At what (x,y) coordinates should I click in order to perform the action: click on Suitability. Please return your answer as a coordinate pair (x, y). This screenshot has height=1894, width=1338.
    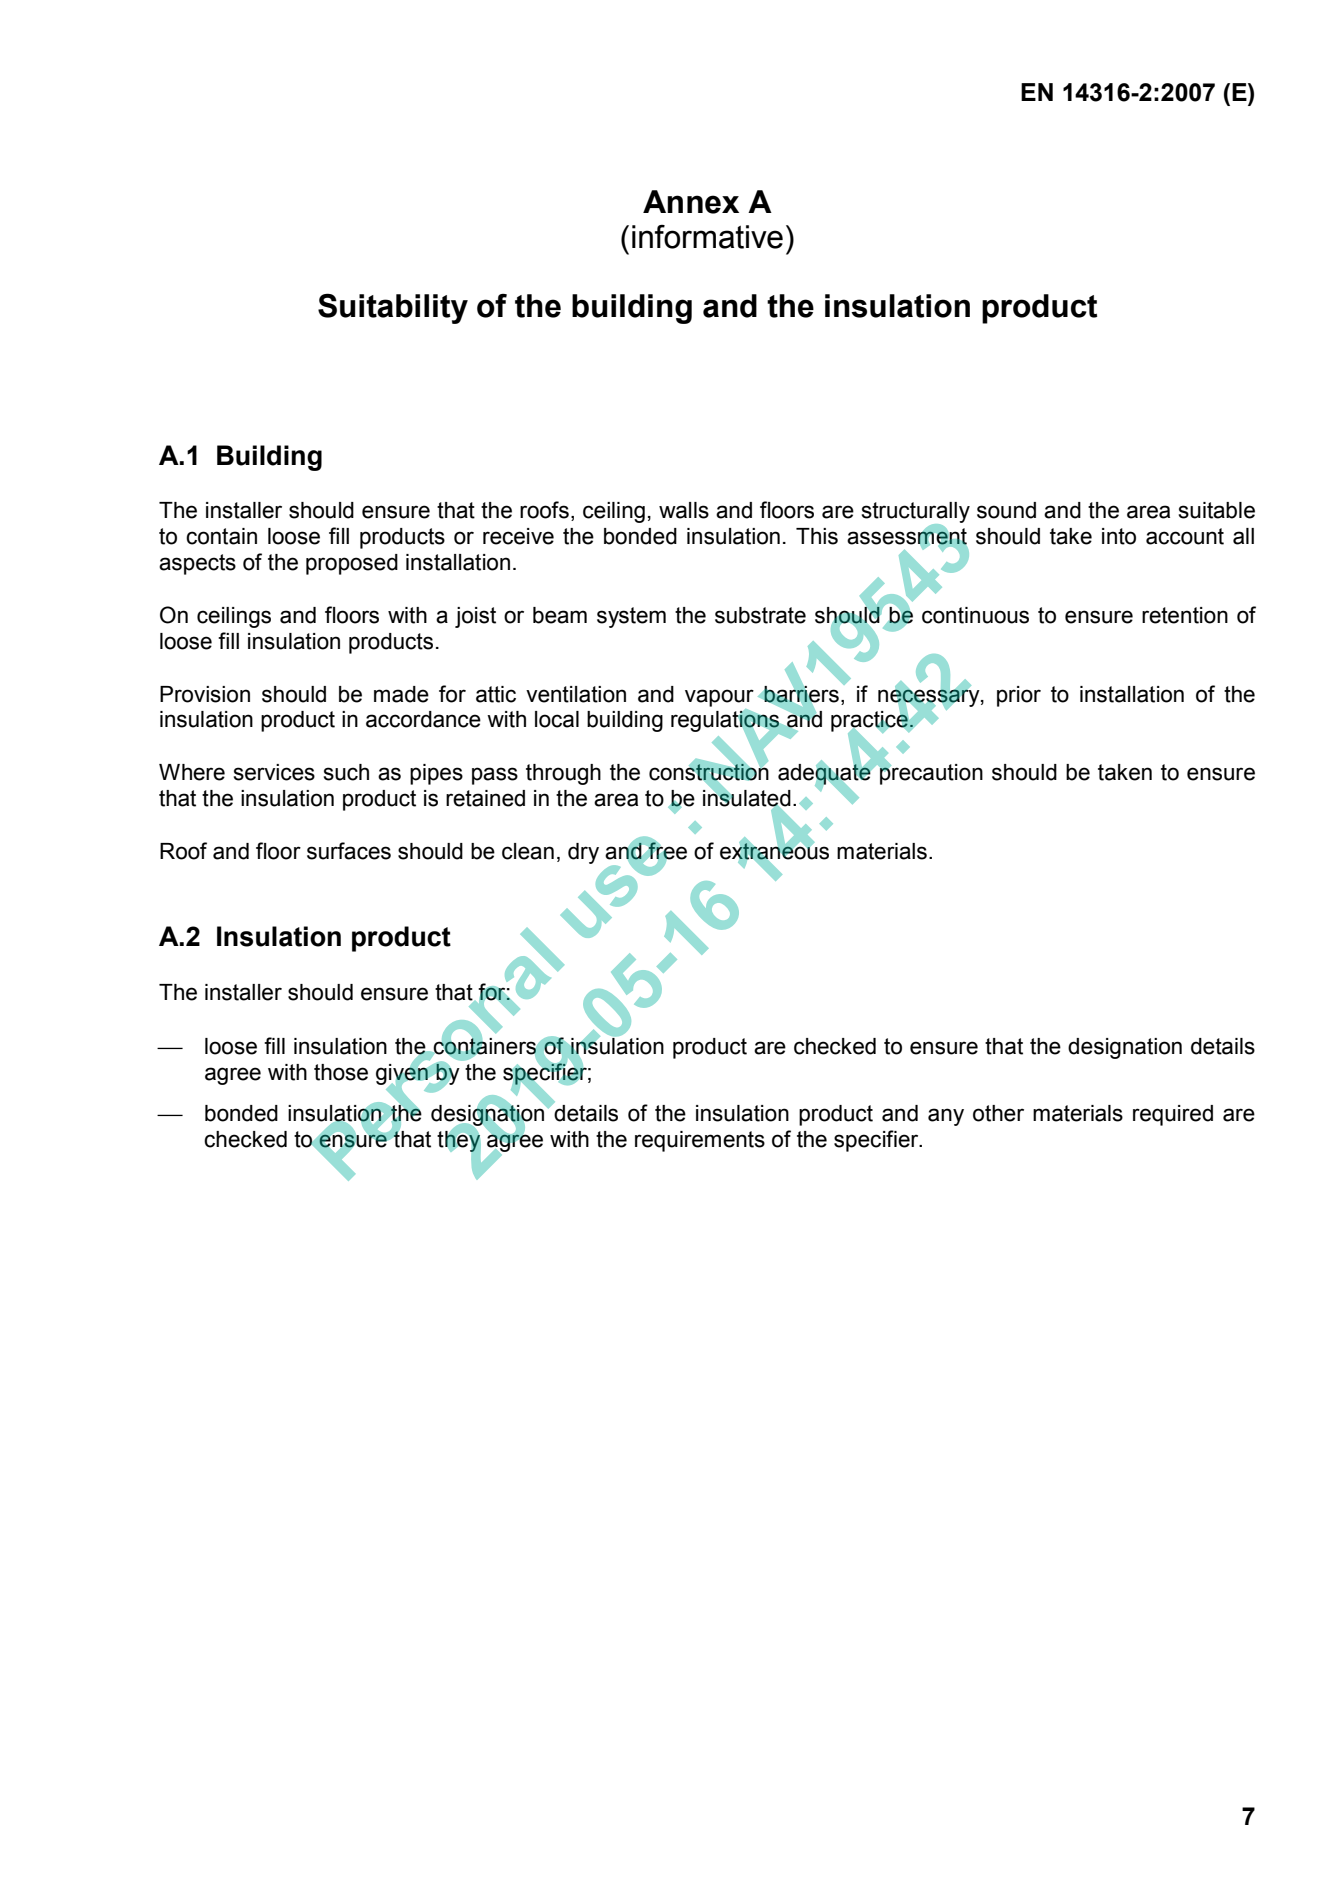
    Looking at the image, I should click on (393, 308).
